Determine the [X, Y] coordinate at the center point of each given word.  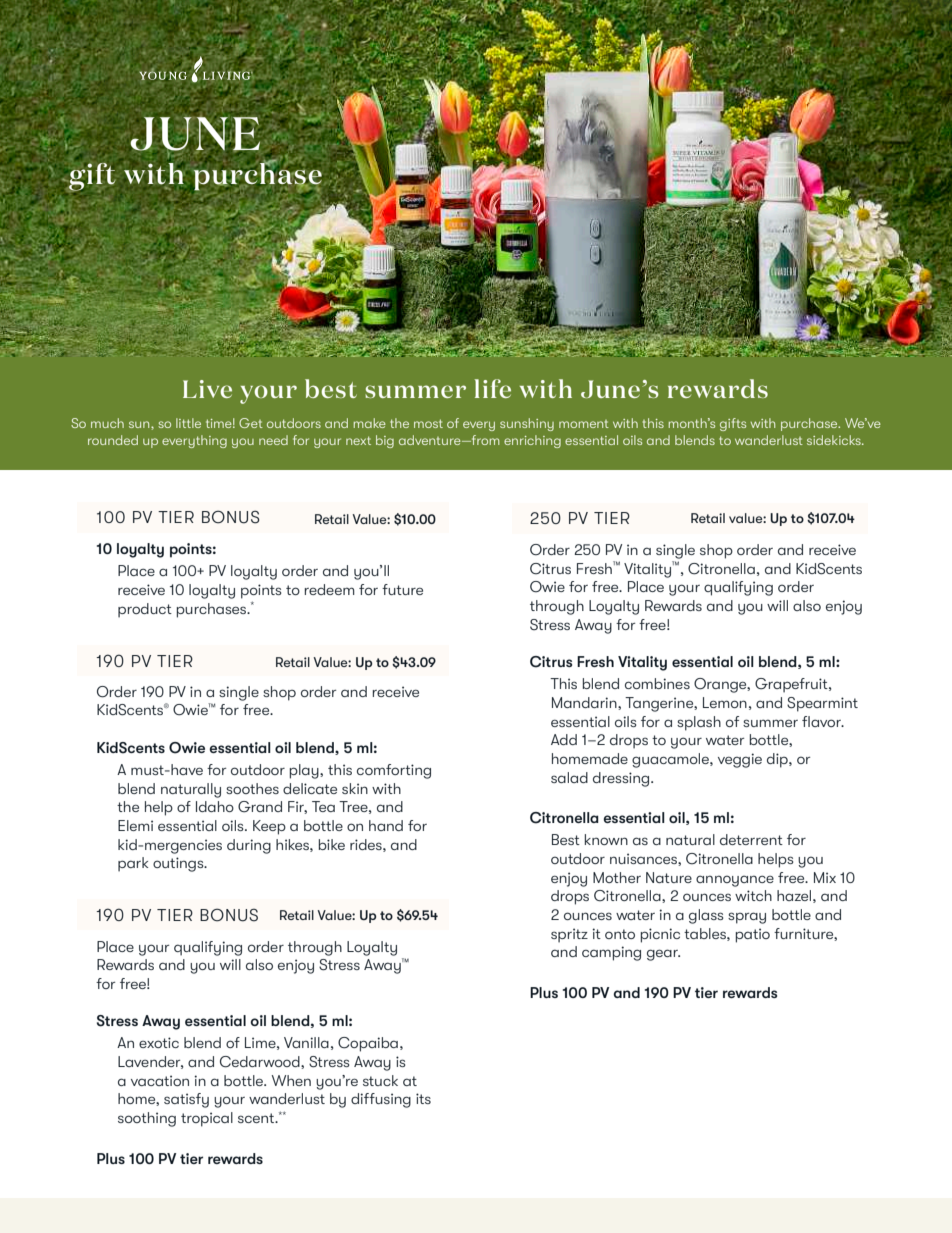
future [402, 589]
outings [179, 864]
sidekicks [835, 440]
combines [657, 683]
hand [386, 825]
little [188, 423]
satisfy [186, 1100]
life [492, 388]
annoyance [735, 881]
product [145, 610]
